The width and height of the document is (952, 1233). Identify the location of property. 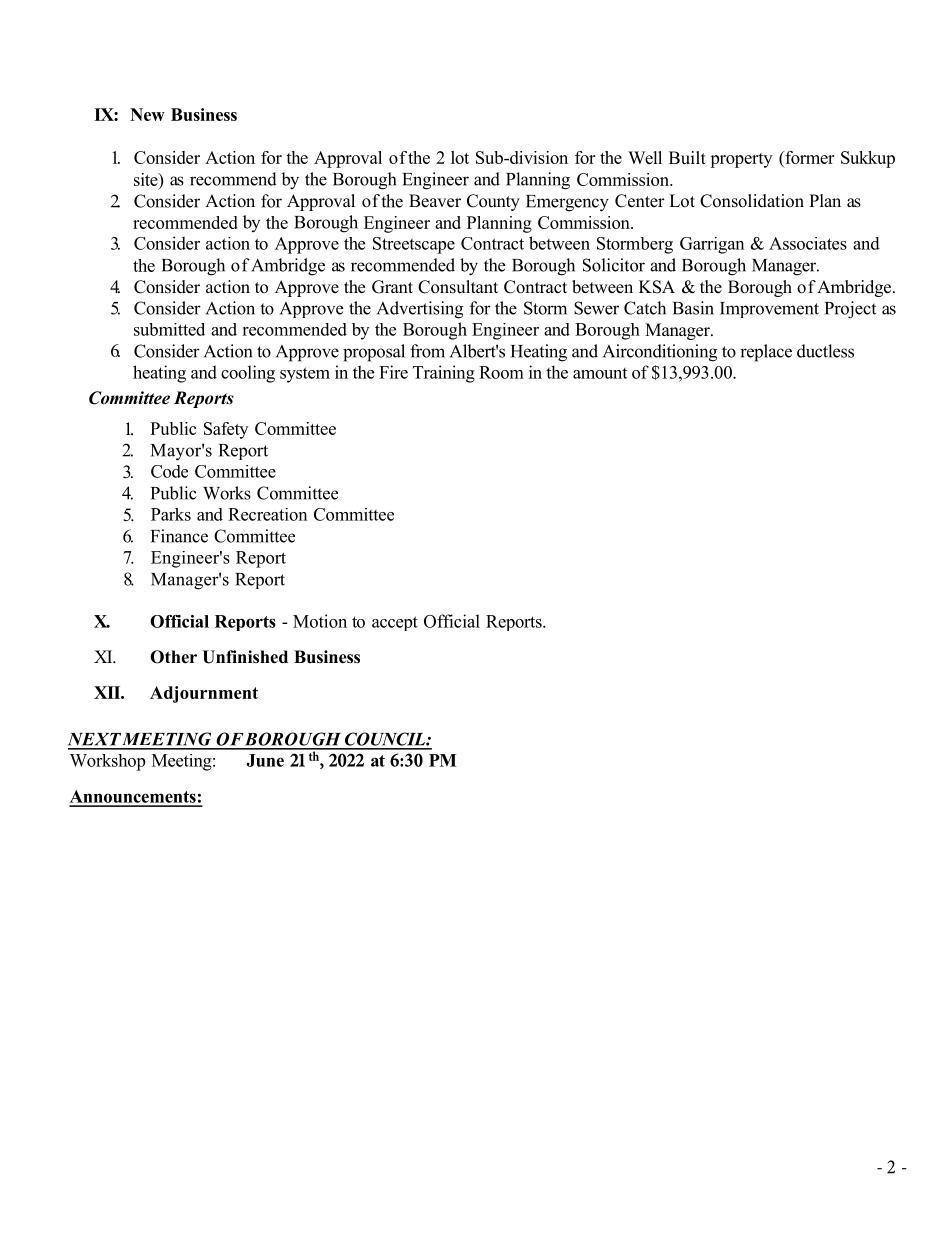
(741, 160).
